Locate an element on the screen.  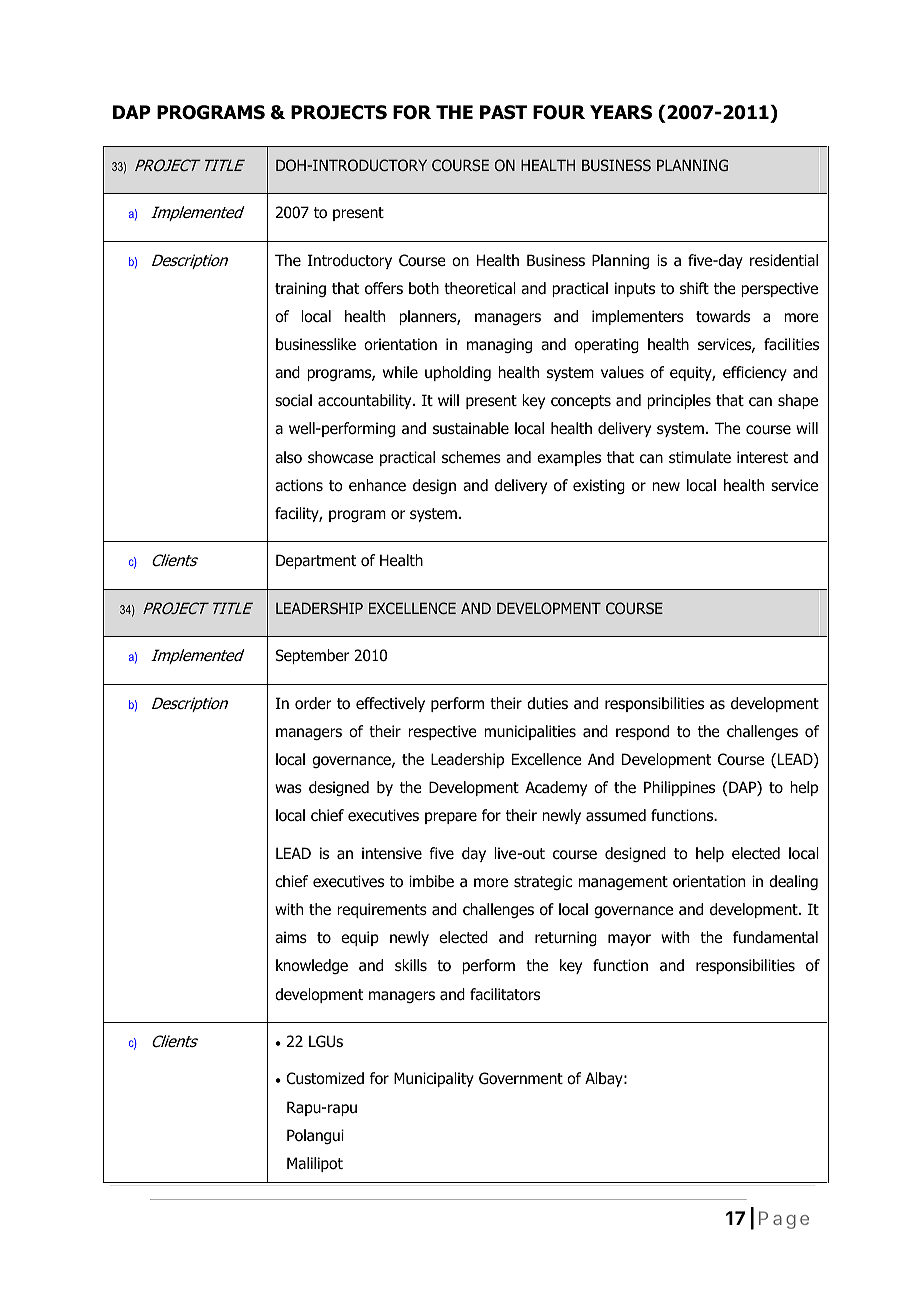
duties is located at coordinates (547, 703).
